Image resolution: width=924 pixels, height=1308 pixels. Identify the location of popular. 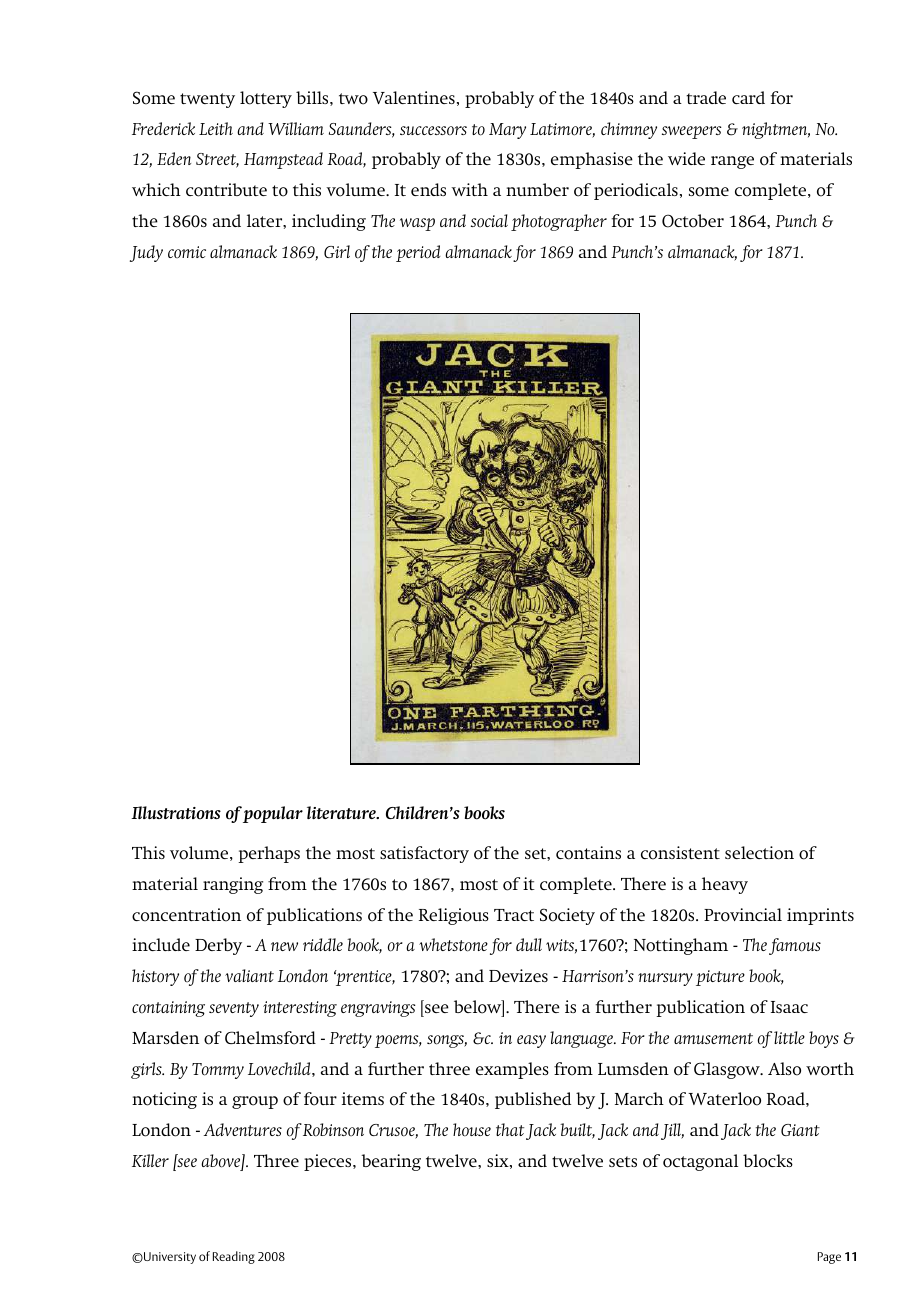
(273, 814).
